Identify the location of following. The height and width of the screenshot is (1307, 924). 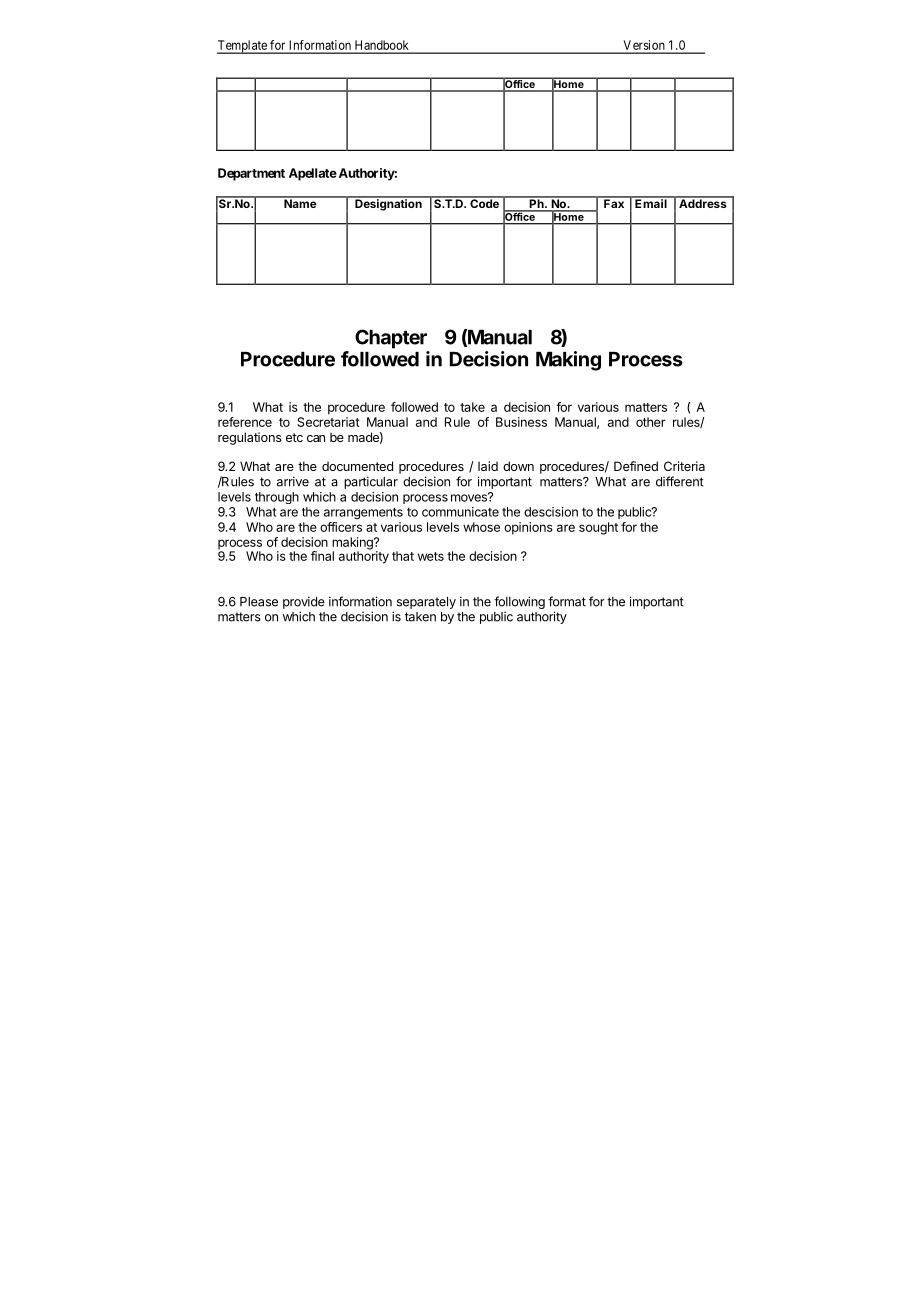
(519, 602).
